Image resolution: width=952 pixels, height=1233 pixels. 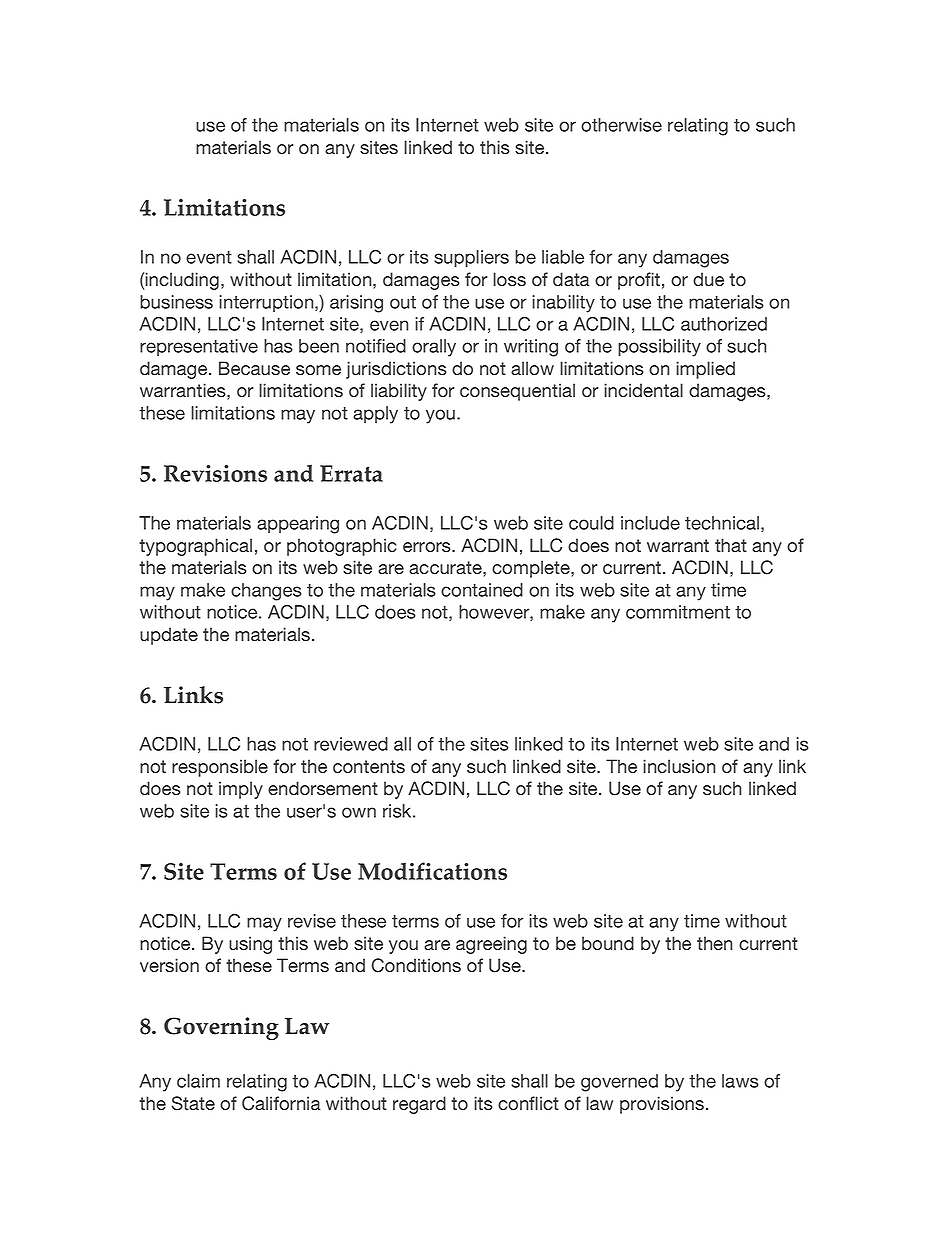 What do you see at coordinates (428, 547) in the page?
I see `errors` at bounding box center [428, 547].
